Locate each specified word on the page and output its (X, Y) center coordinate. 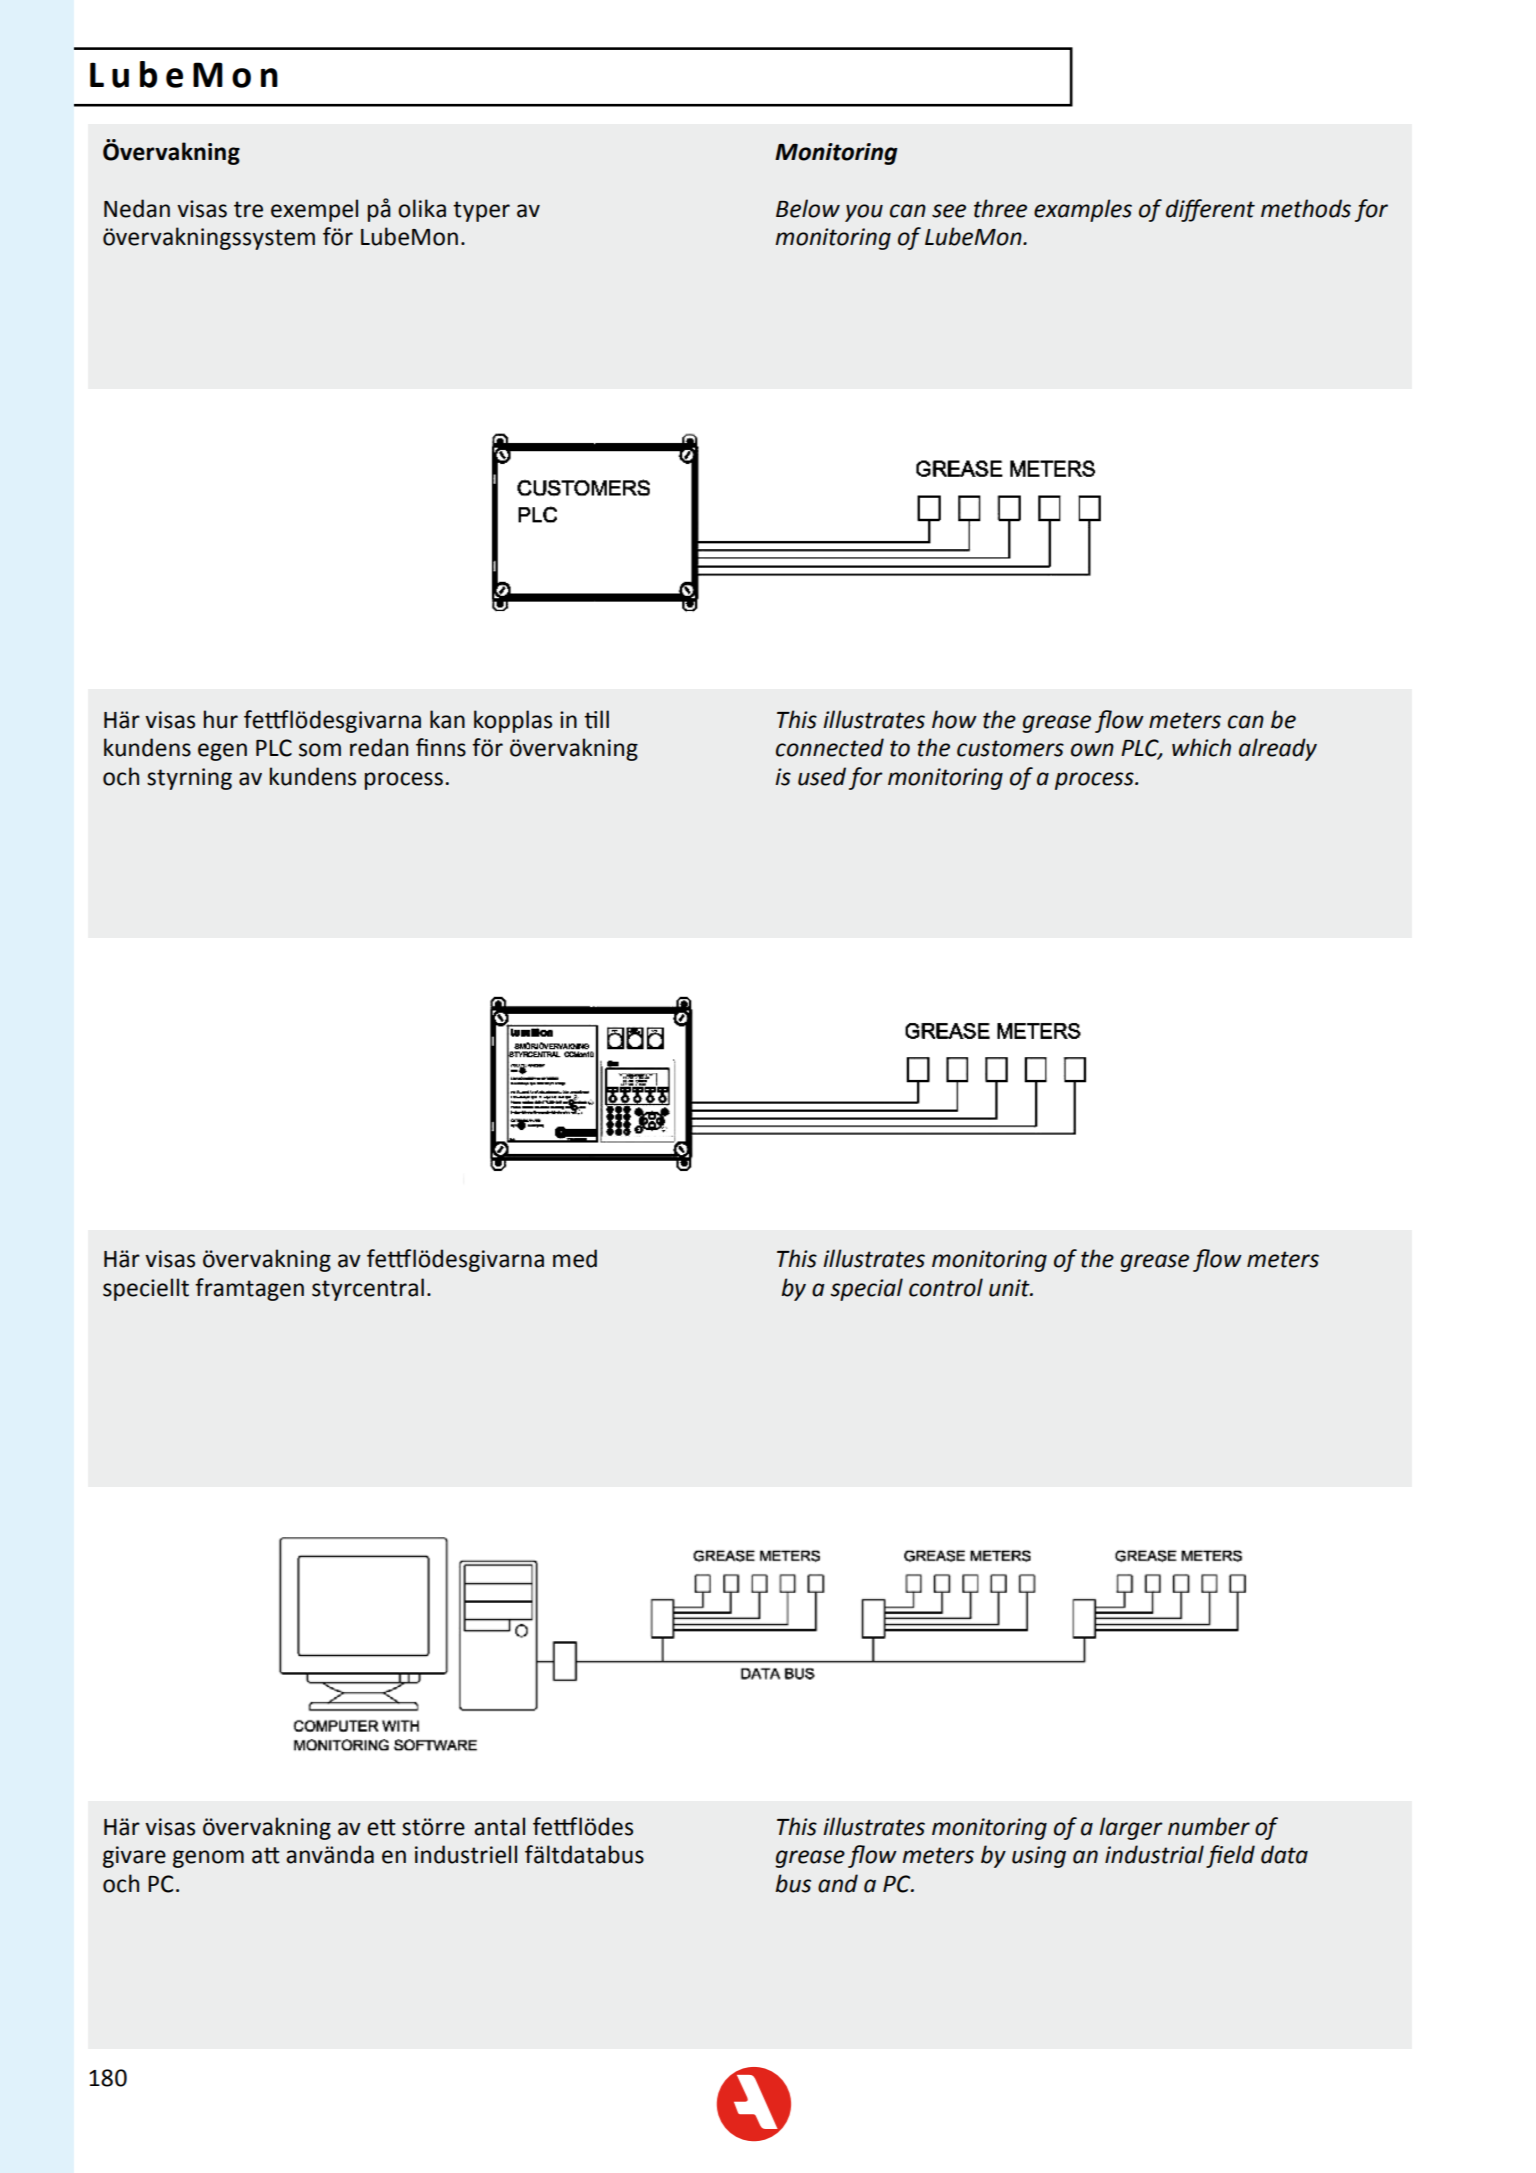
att (266, 1855)
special (866, 1289)
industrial (1154, 1854)
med (575, 1258)
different (1210, 210)
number (1209, 1826)
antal (499, 1826)
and (838, 1883)
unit (1010, 1288)
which (1201, 747)
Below (808, 208)
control (946, 1287)
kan (447, 719)
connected (830, 747)
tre (248, 209)
